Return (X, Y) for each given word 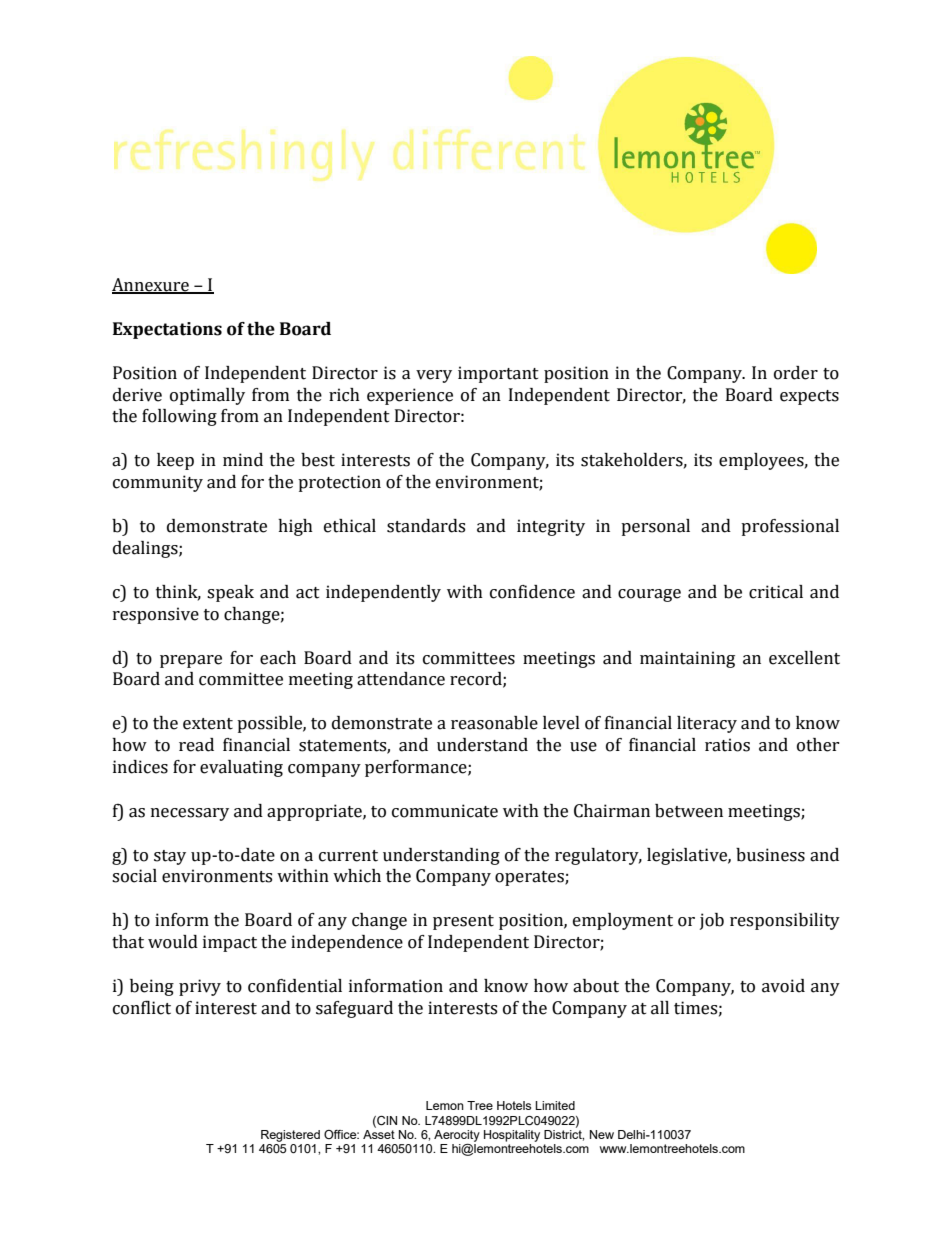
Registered (290, 1136)
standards (426, 526)
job (712, 921)
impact (230, 943)
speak (230, 593)
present (463, 922)
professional (790, 527)
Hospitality (512, 1136)
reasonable (494, 723)
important (498, 374)
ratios (727, 745)
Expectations (167, 330)
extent (208, 724)
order (796, 373)
